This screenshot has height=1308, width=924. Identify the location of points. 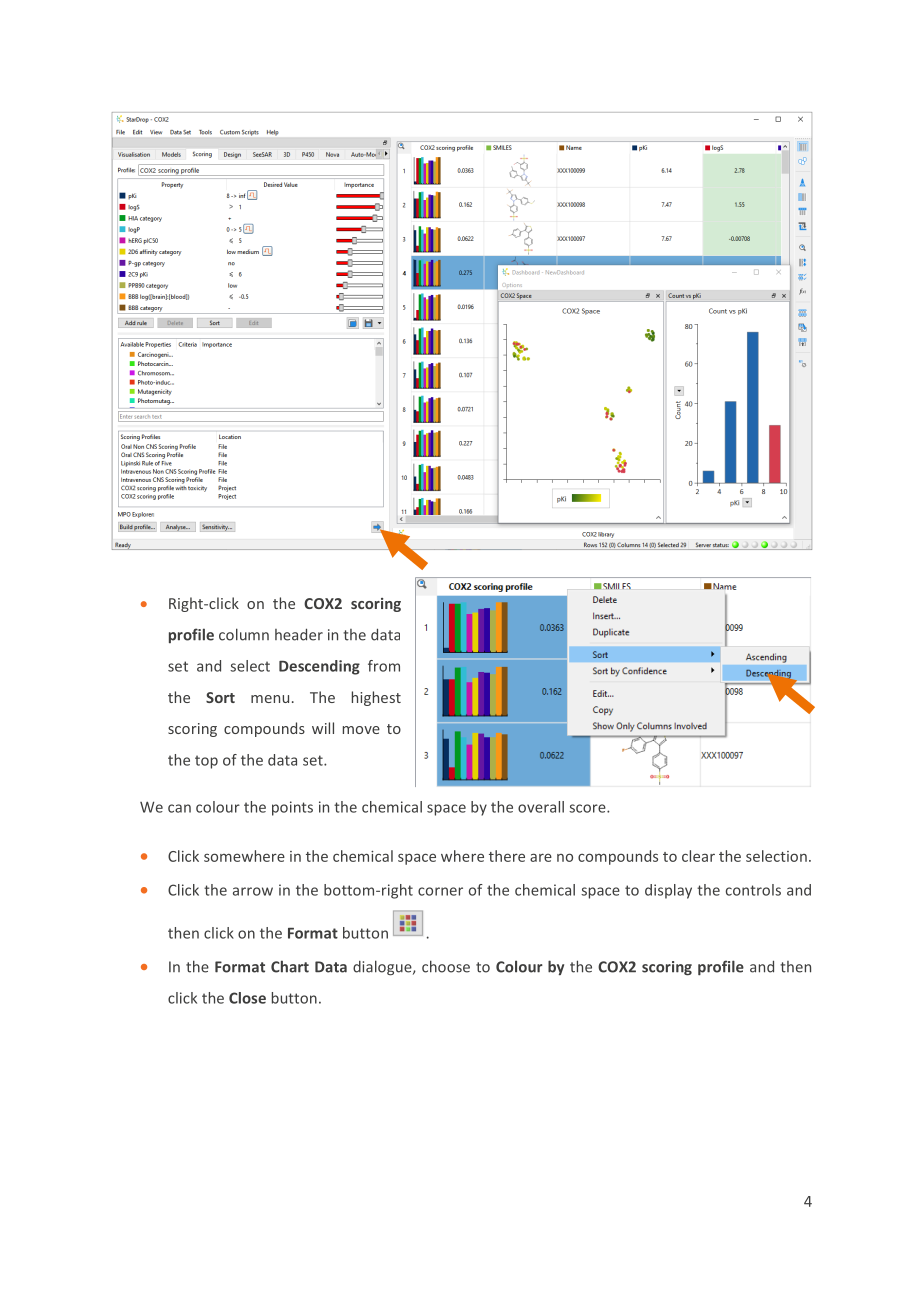
(292, 808).
